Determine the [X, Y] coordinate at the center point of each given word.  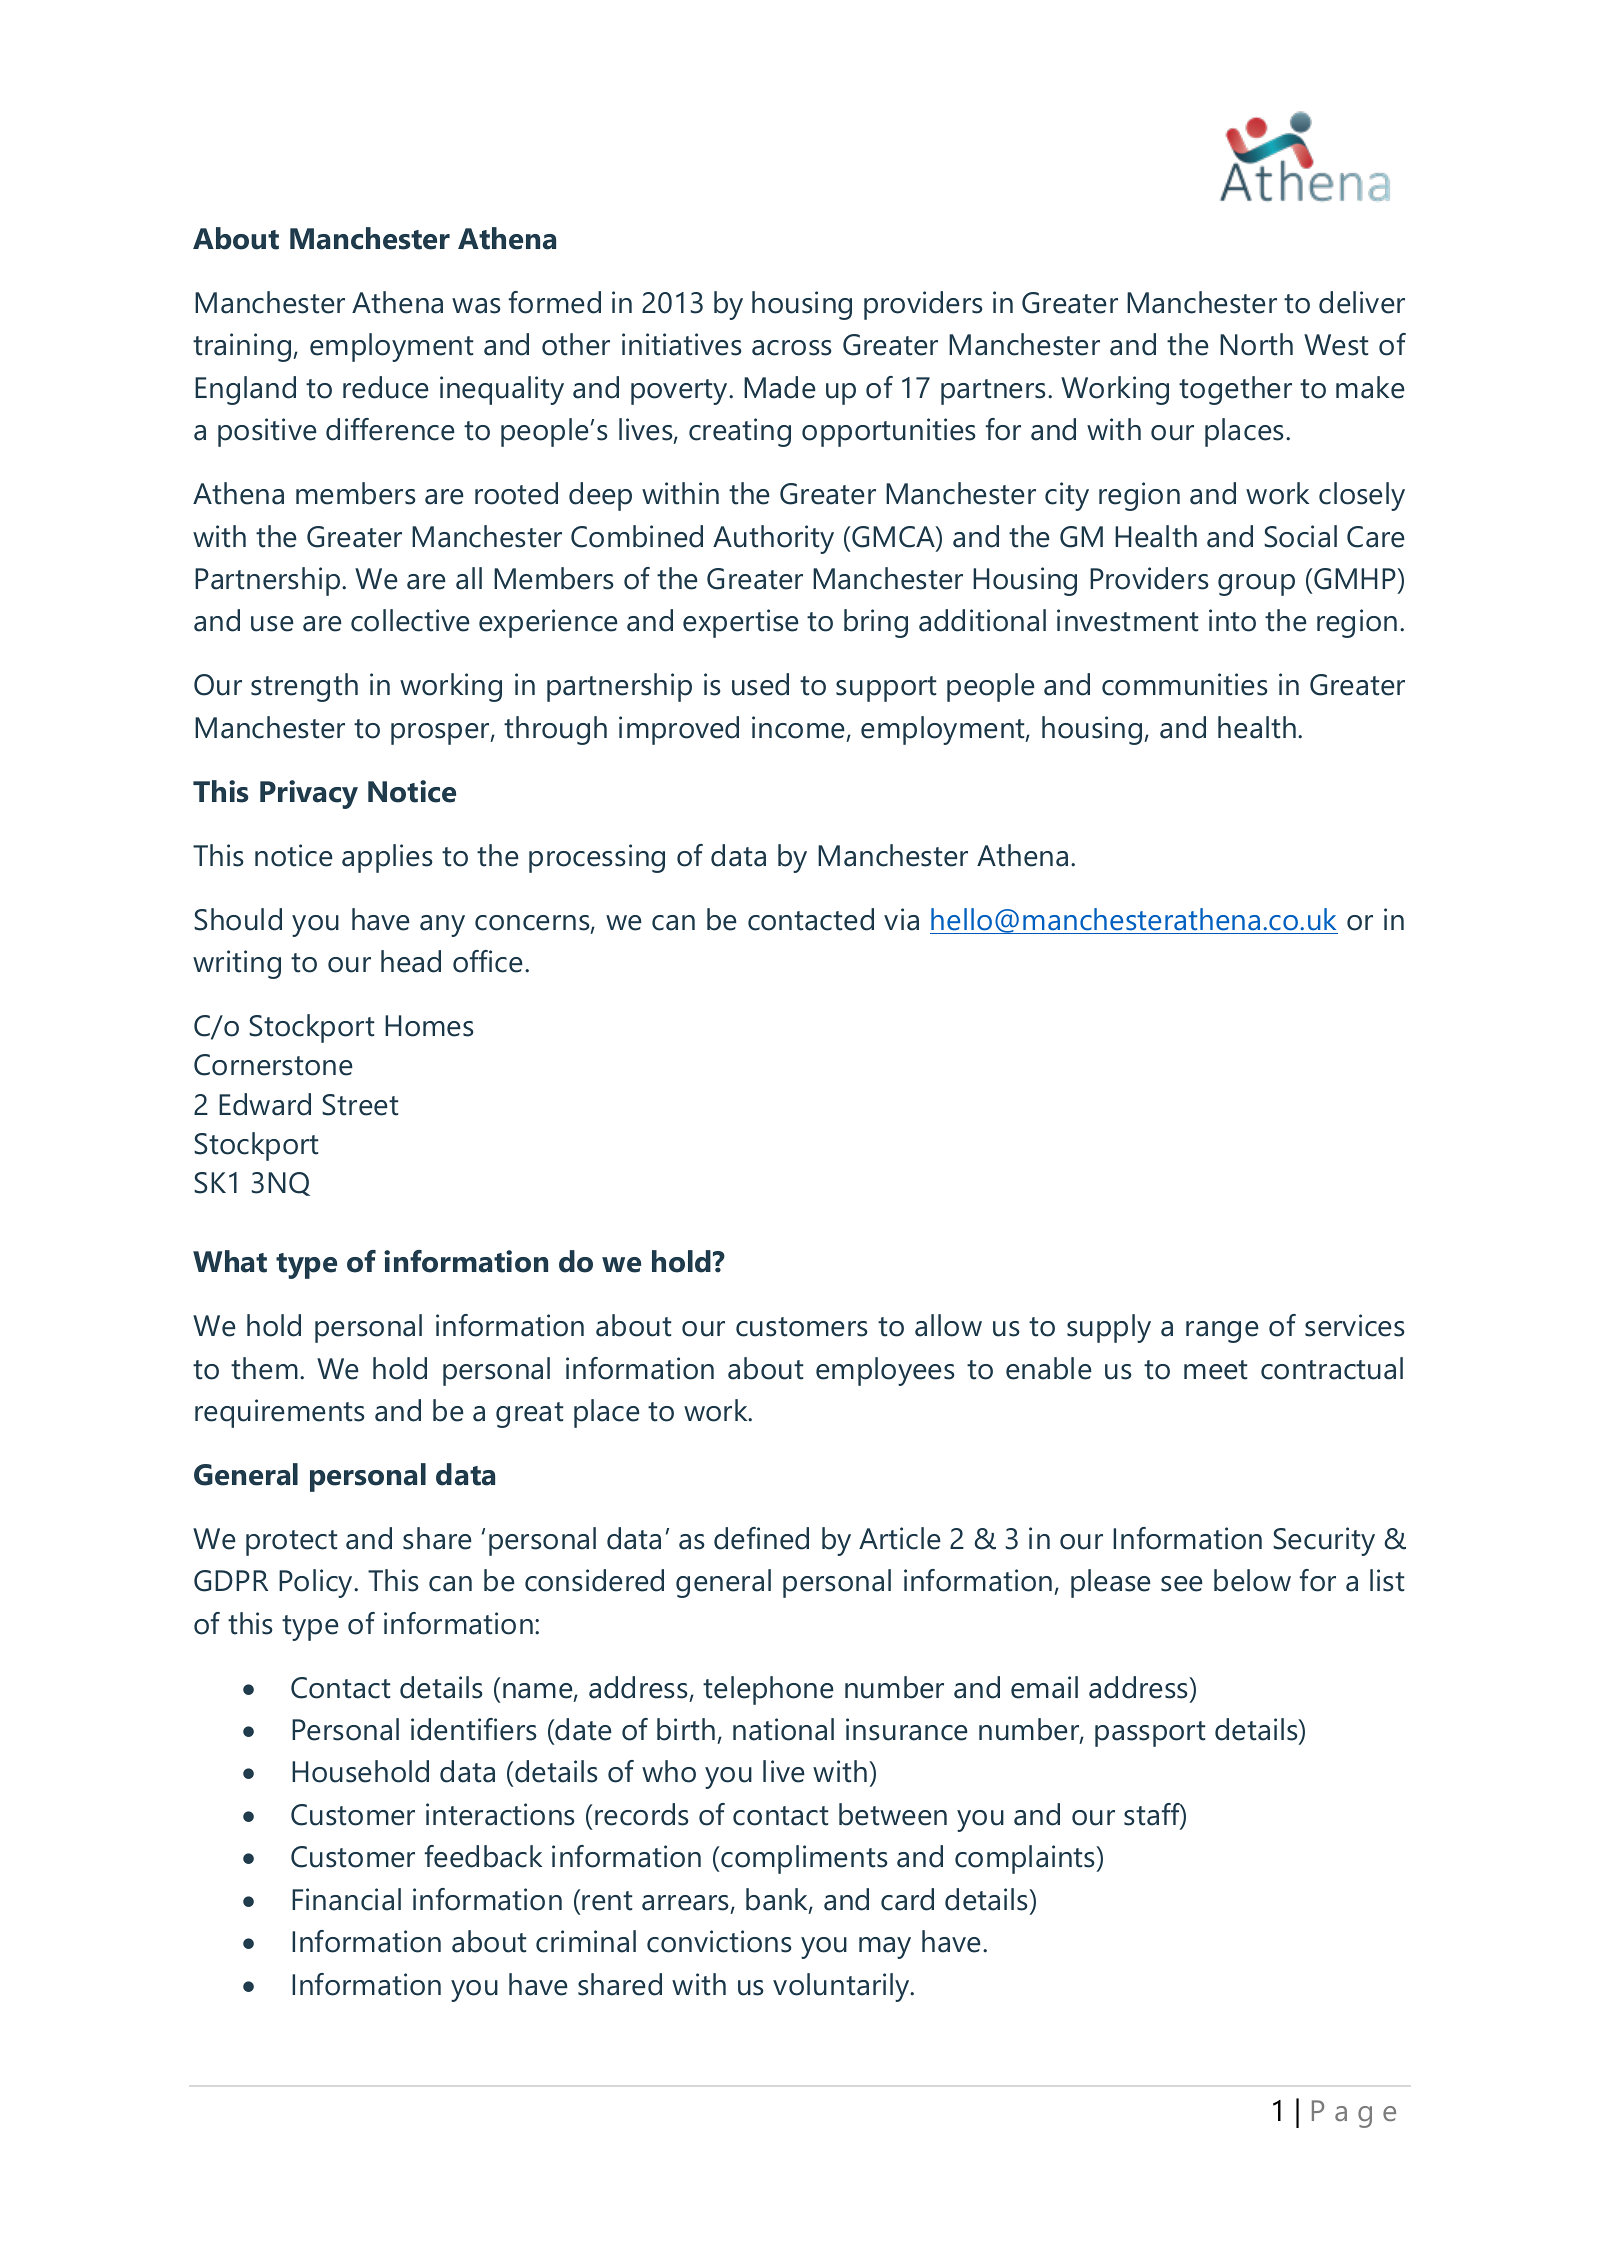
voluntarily [842, 1987]
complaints [1026, 1859]
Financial [346, 1899]
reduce [386, 387]
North [1256, 344]
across [791, 348]
